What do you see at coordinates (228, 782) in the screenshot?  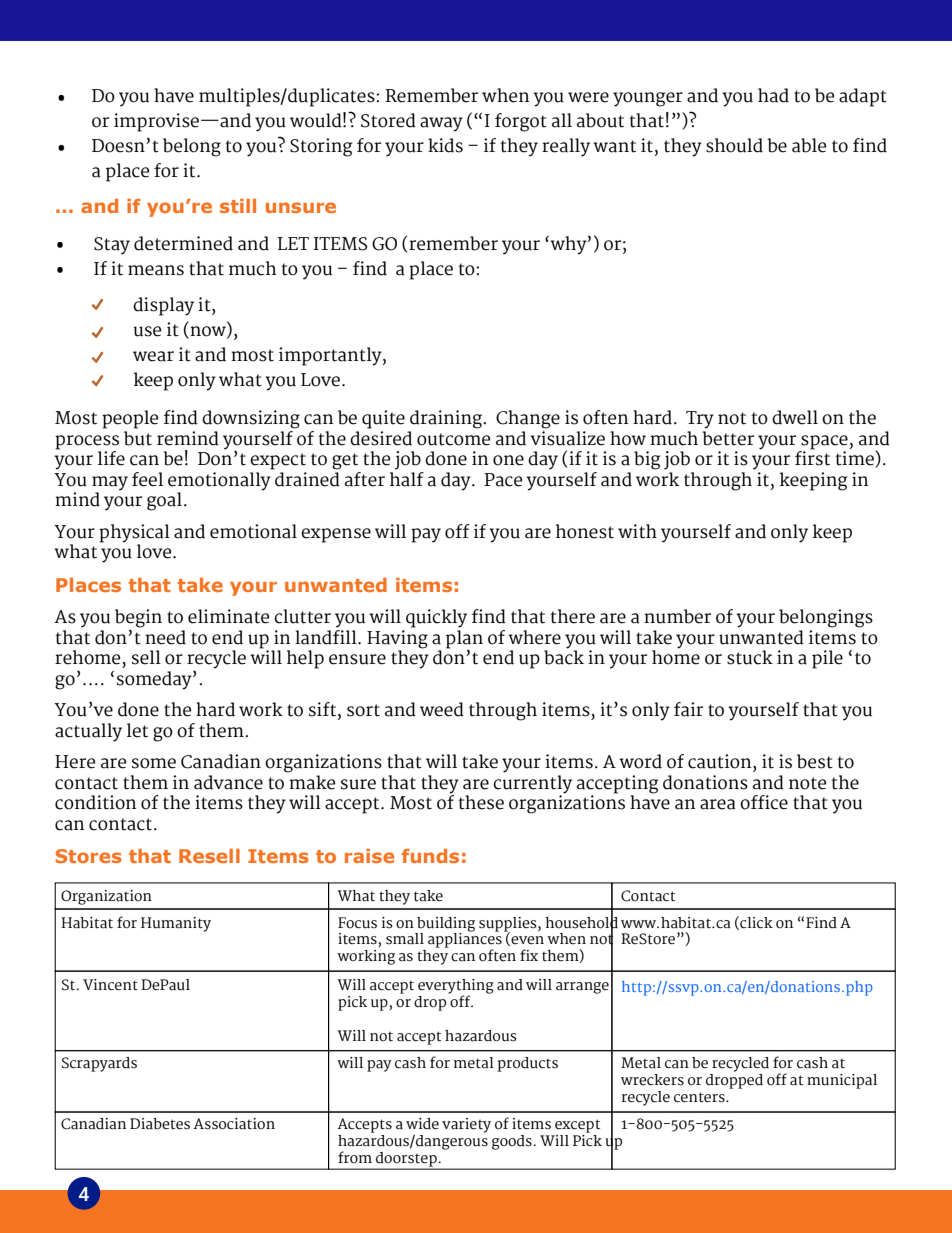 I see `advance` at bounding box center [228, 782].
